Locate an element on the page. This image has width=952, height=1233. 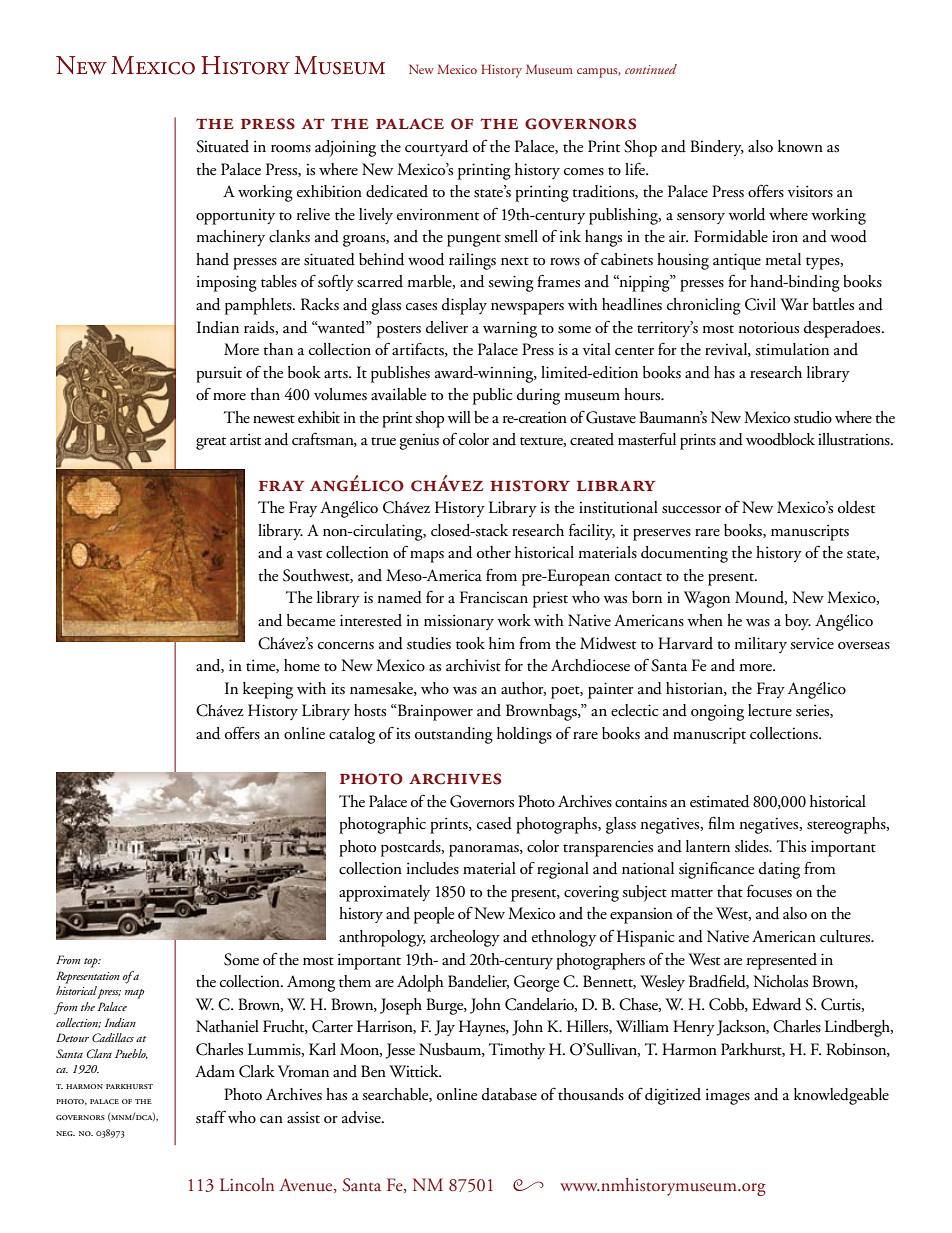
courtyard is located at coordinates (436, 148).
